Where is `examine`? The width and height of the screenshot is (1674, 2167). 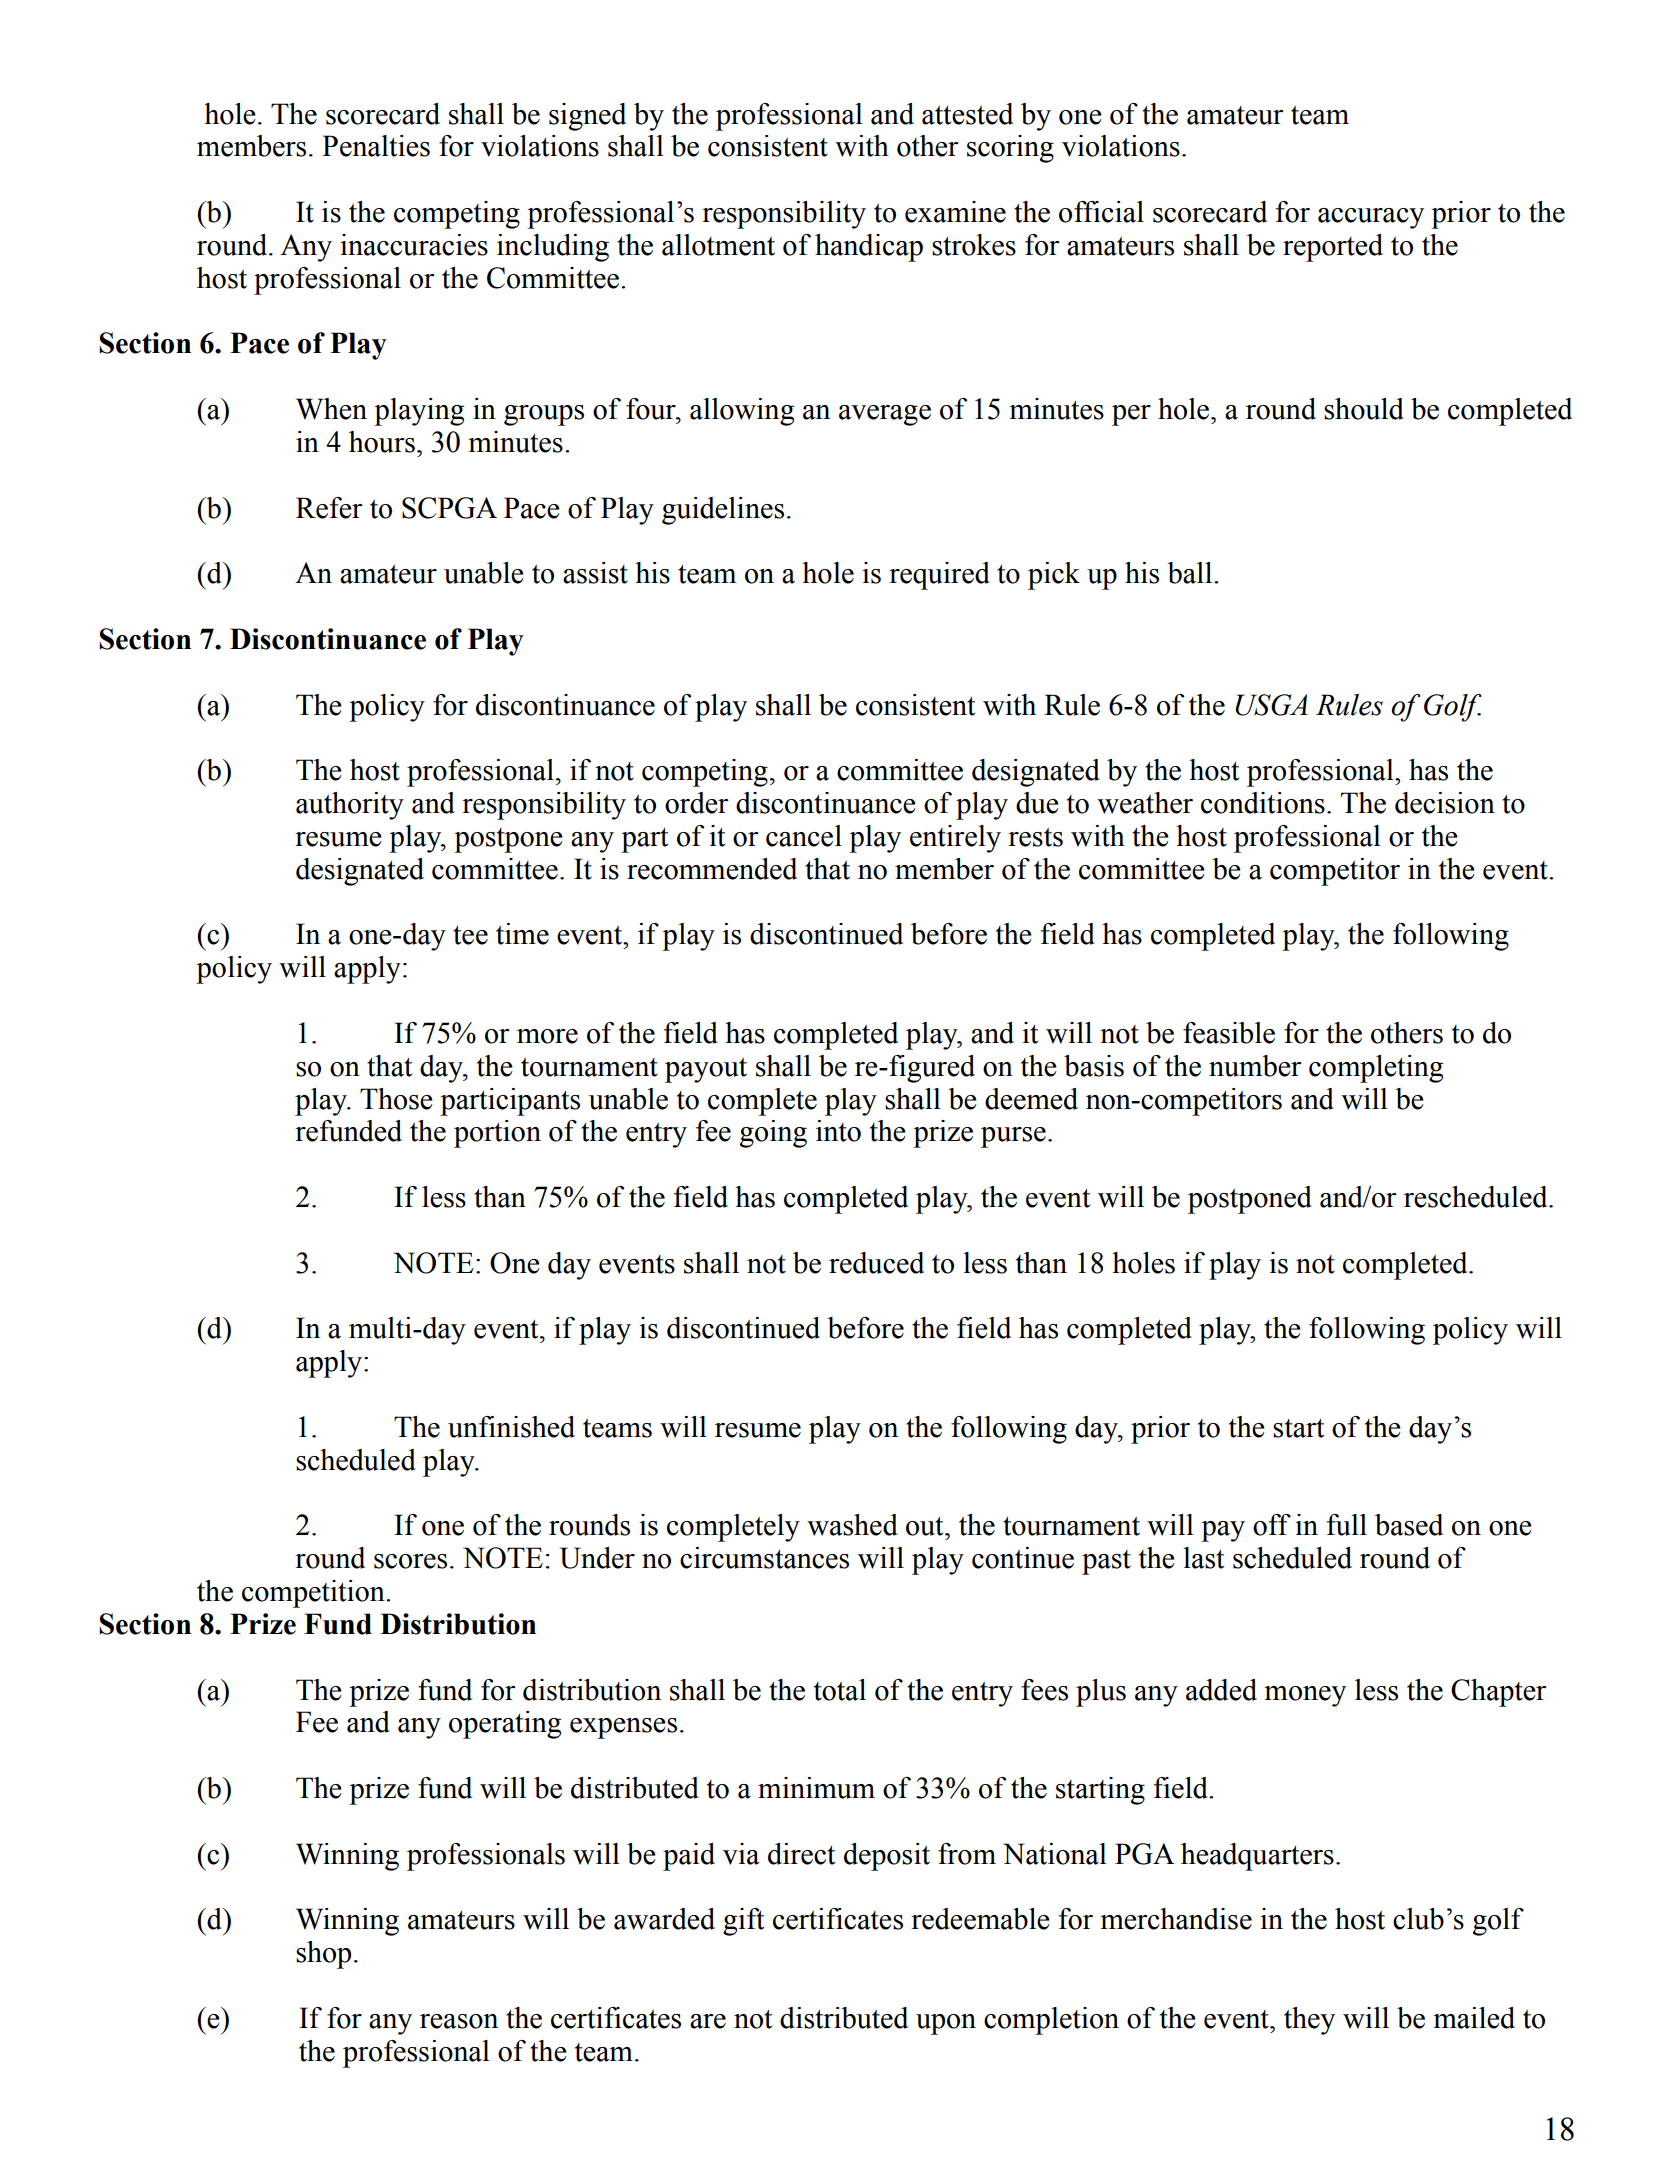 examine is located at coordinates (955, 212).
